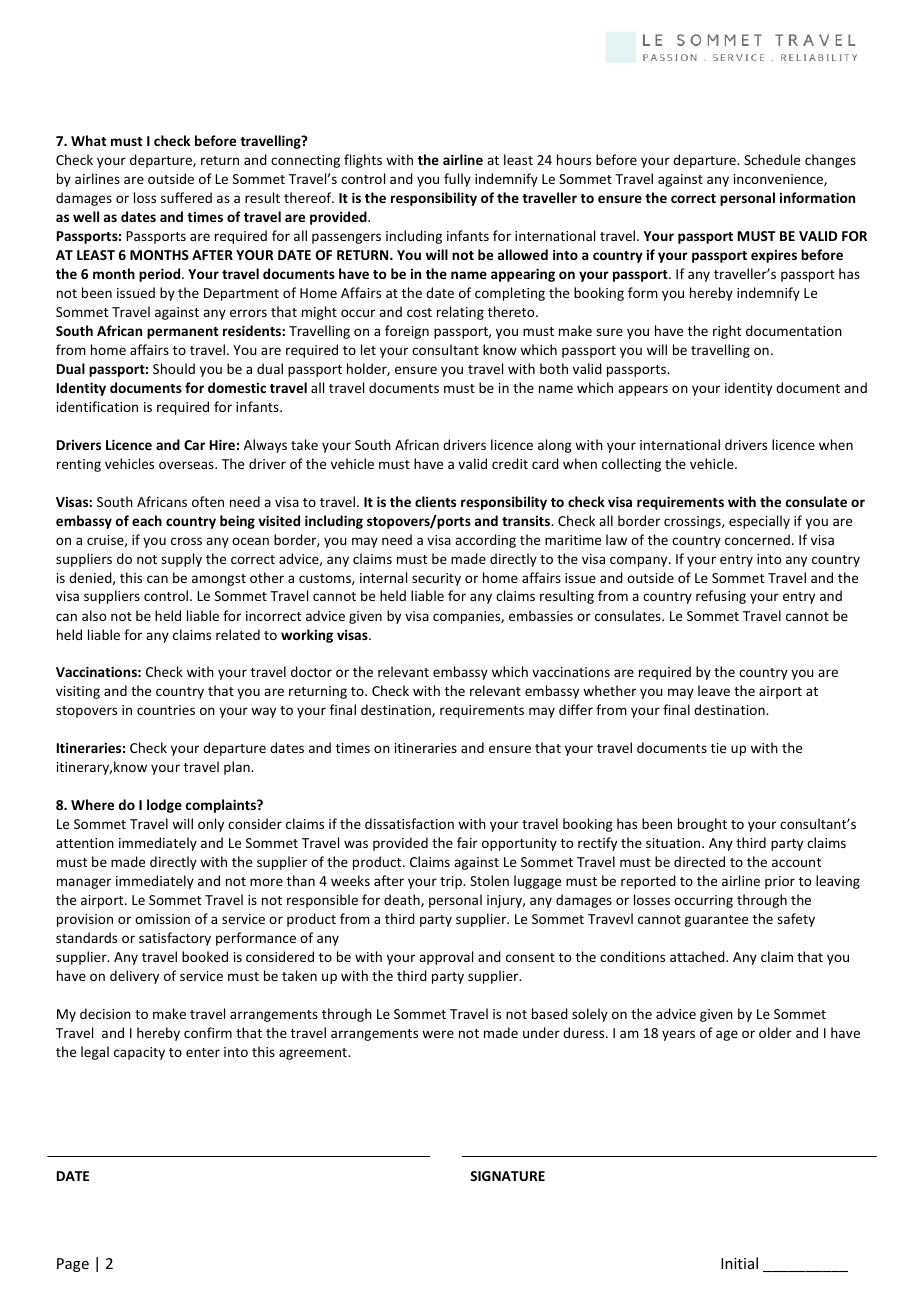  Describe the element at coordinates (780, 882) in the document. I see `prior` at that location.
